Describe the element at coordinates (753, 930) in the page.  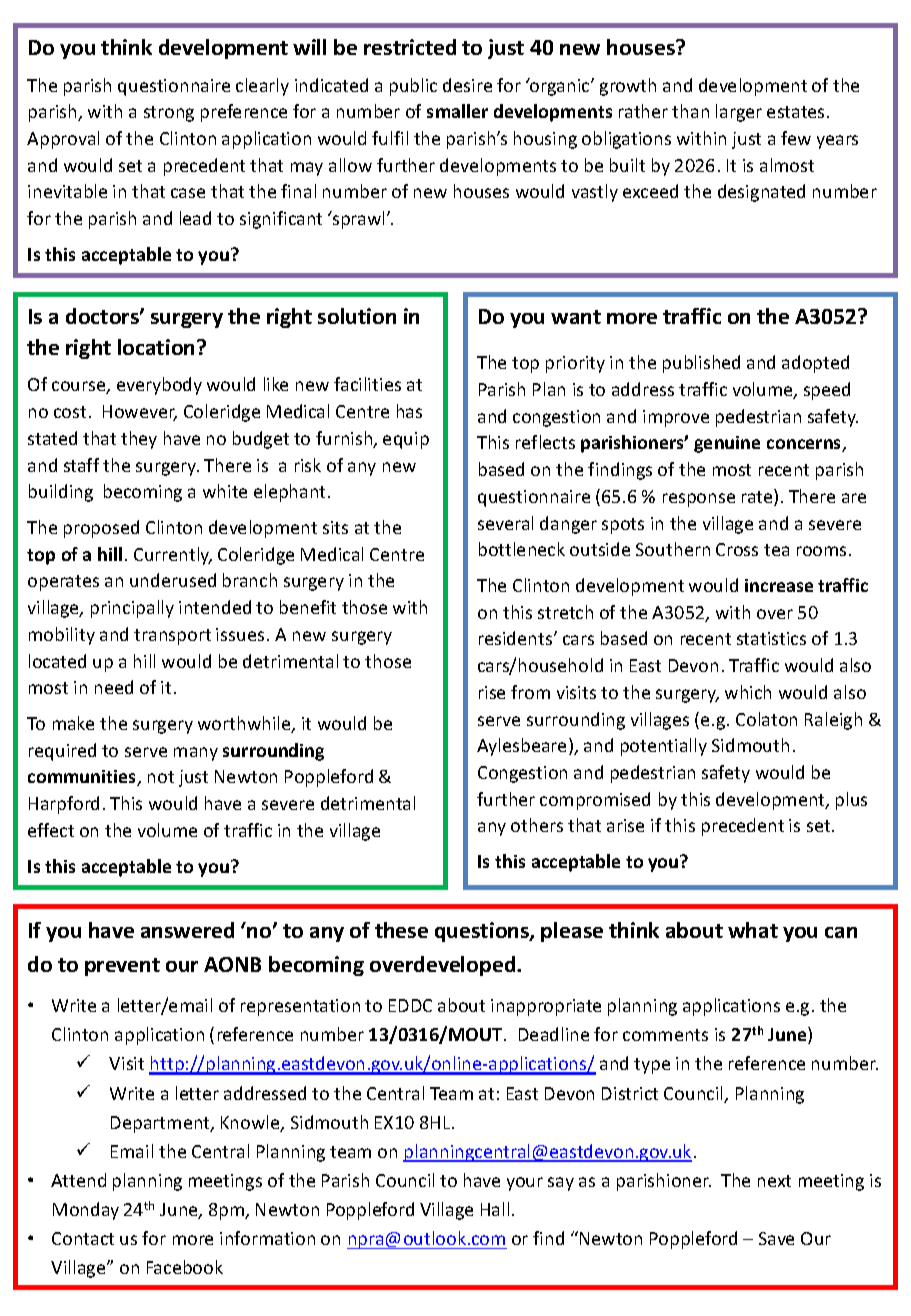
I see `what` at that location.
